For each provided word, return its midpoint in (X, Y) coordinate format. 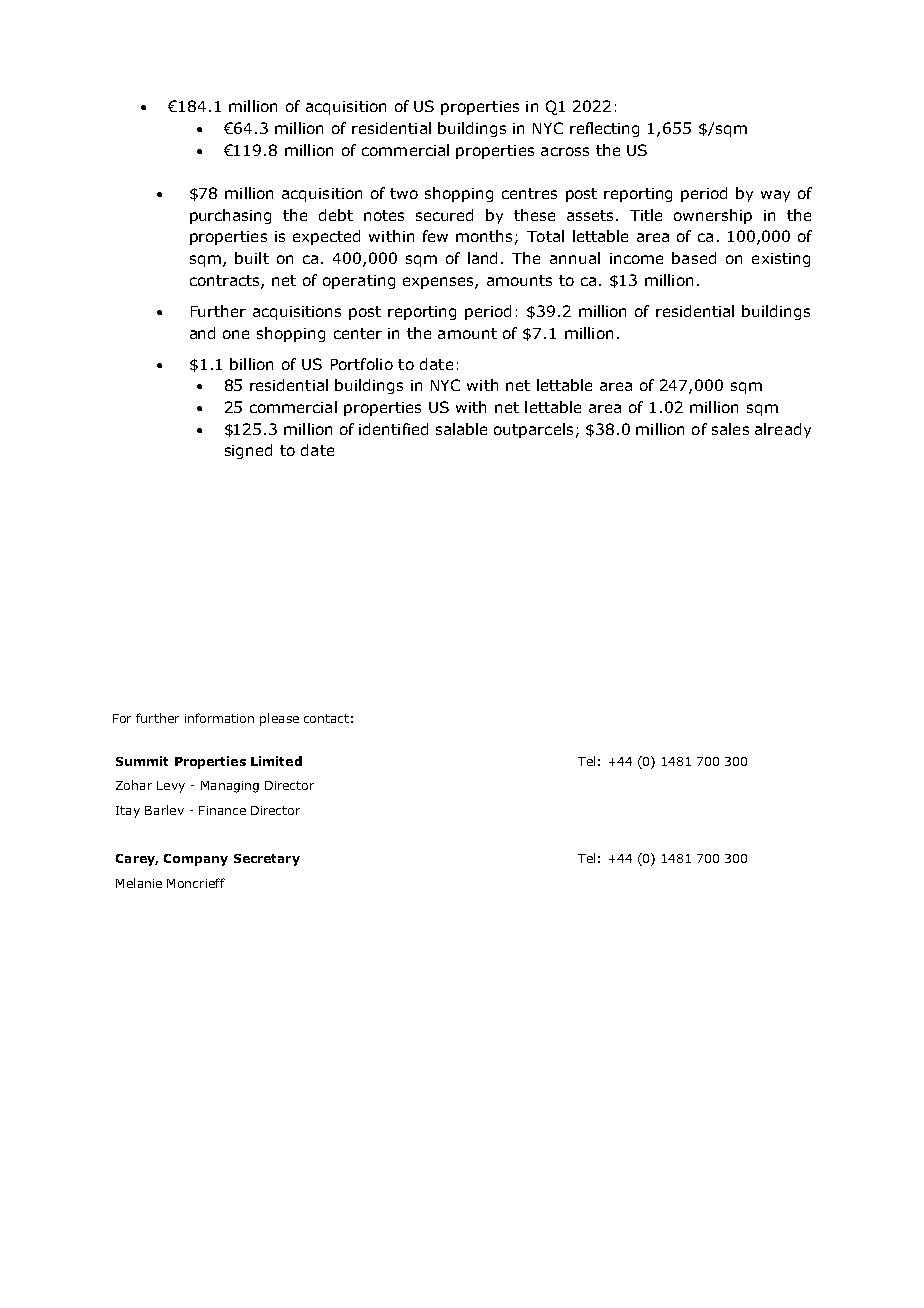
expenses (439, 283)
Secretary (267, 860)
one (236, 334)
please (279, 719)
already (783, 430)
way (775, 196)
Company (196, 860)
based (694, 258)
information (219, 718)
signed (248, 451)
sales (730, 429)
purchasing (230, 216)
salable (461, 429)
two (404, 193)
